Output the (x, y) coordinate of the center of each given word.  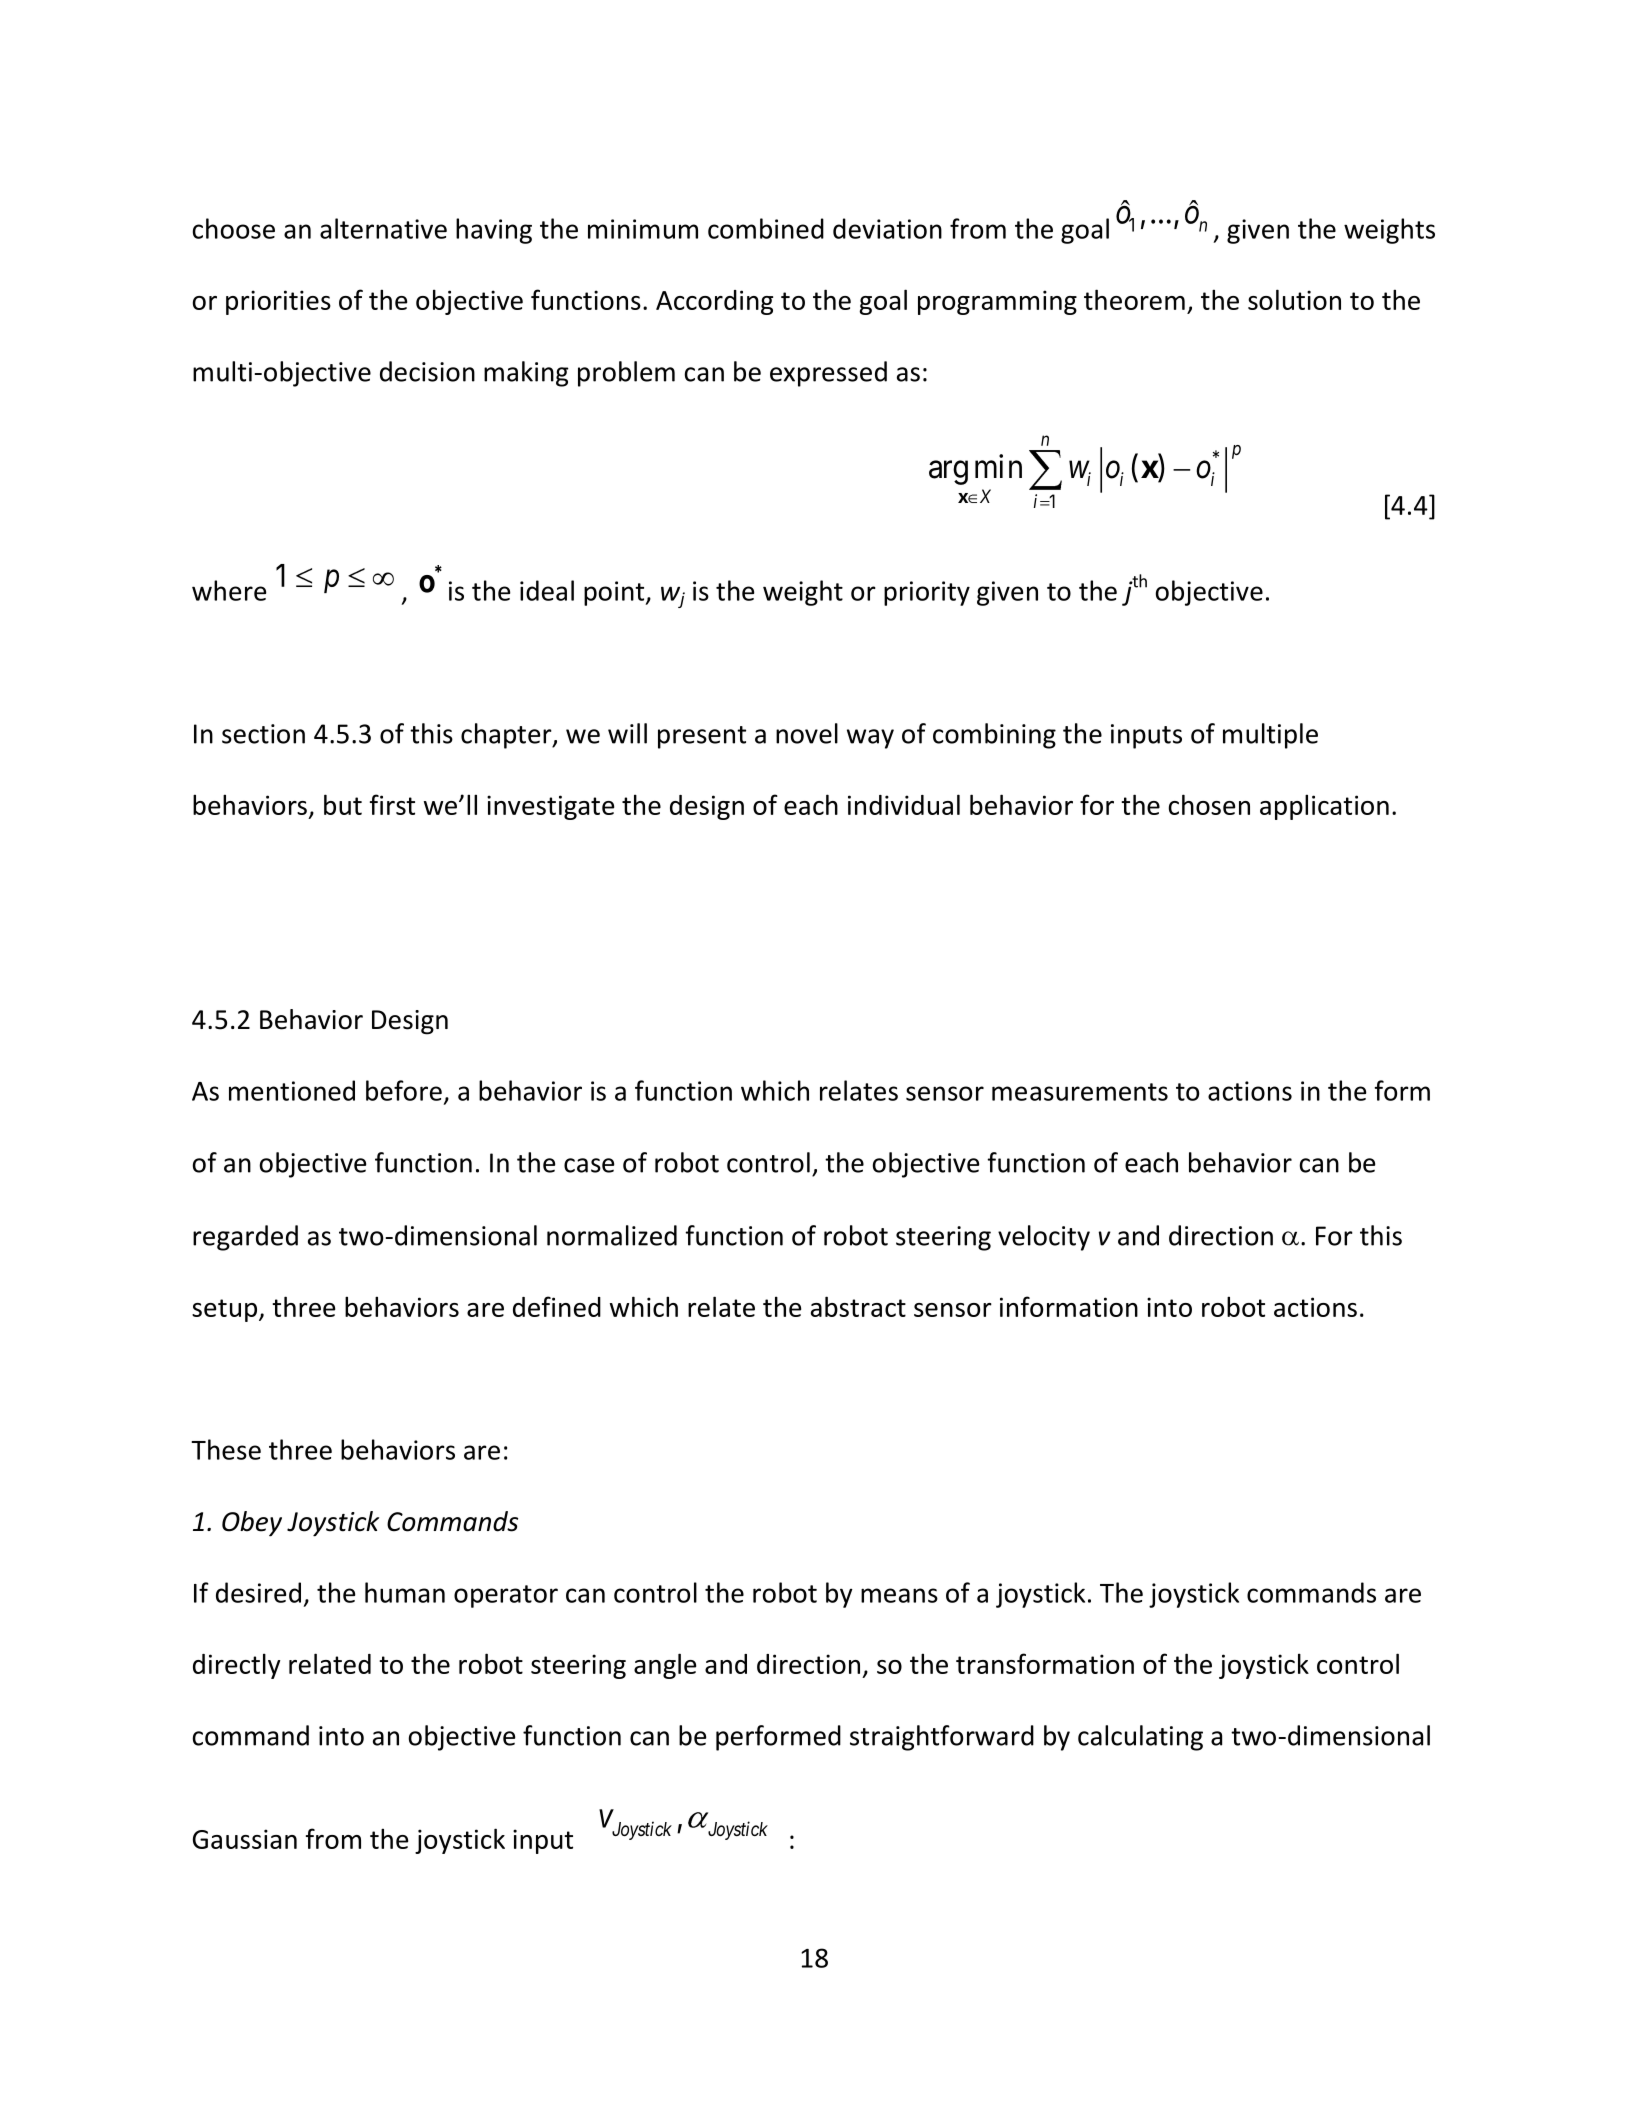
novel (807, 733)
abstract (858, 1306)
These (226, 1449)
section (263, 734)
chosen (1209, 804)
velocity (1044, 1238)
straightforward (942, 1738)
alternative (383, 228)
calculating (1140, 1738)
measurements (1080, 1092)
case (589, 1165)
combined (766, 228)
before (404, 1090)
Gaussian (245, 1839)
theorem (1134, 299)
